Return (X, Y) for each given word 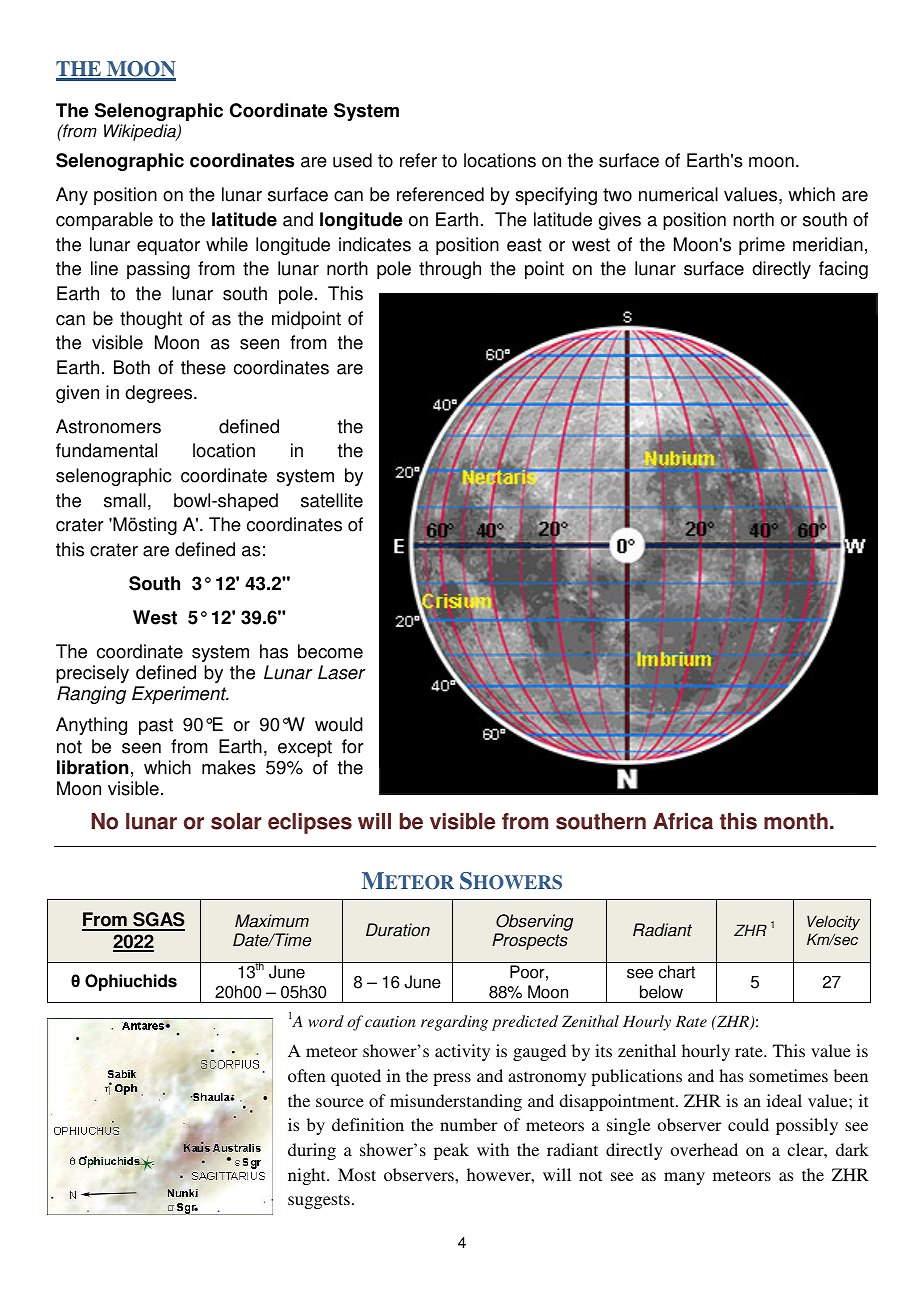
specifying (556, 196)
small (125, 500)
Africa (683, 821)
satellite (332, 500)
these (203, 367)
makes (229, 767)
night (308, 1176)
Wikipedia (141, 132)
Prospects (530, 941)
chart (677, 972)
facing (843, 270)
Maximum (272, 921)
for (353, 746)
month (796, 821)
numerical (678, 194)
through (450, 270)
